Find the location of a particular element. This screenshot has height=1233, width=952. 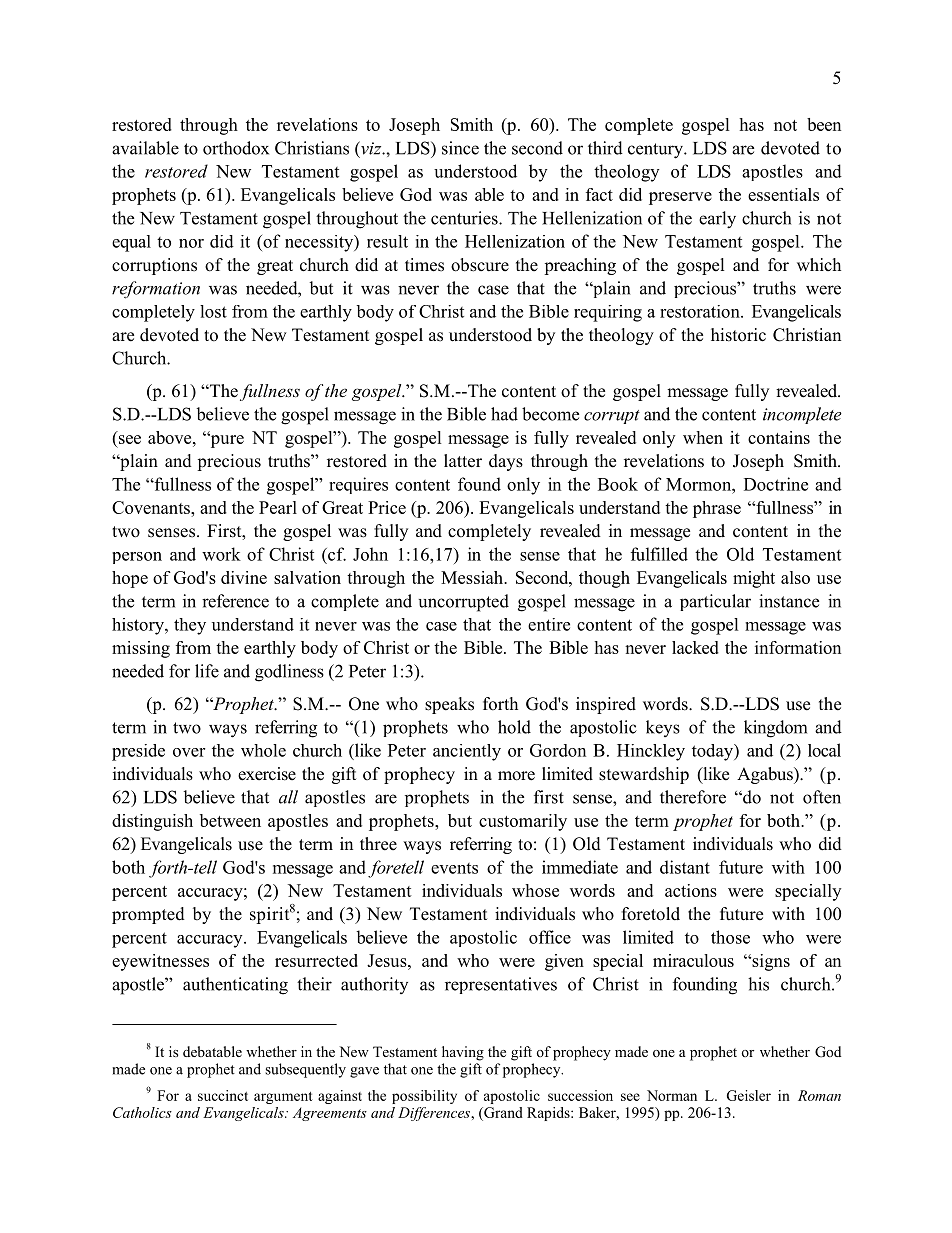

having is located at coordinates (463, 1053).
